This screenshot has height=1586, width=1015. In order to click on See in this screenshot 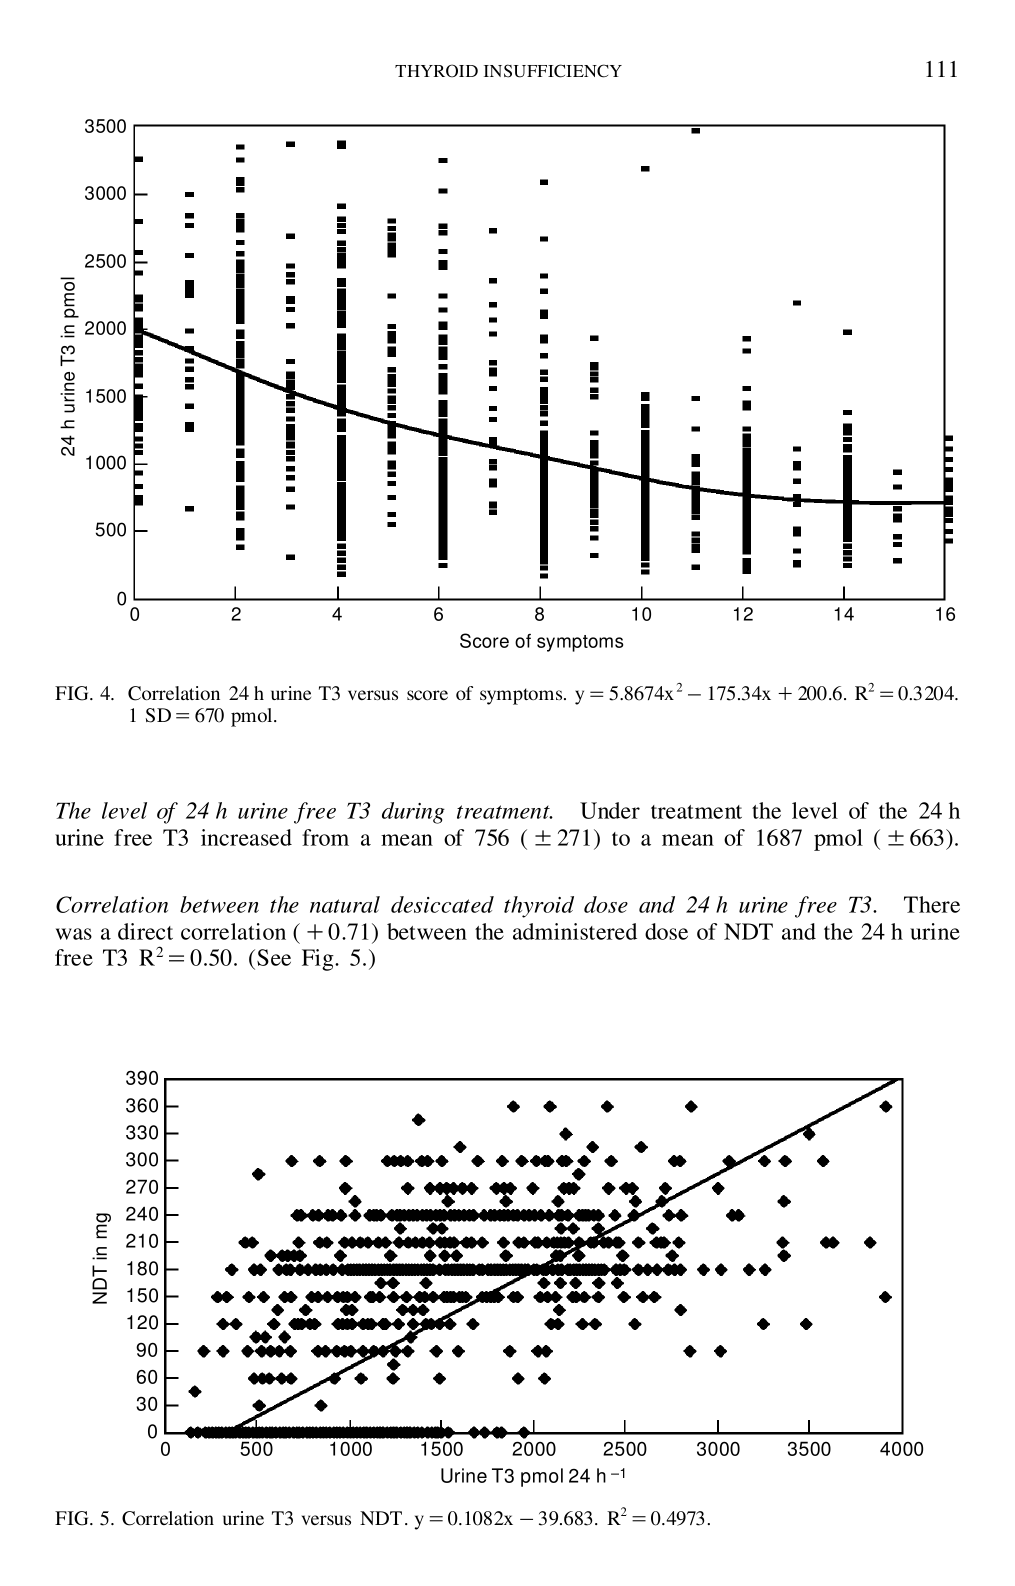, I will do `click(274, 957)`.
